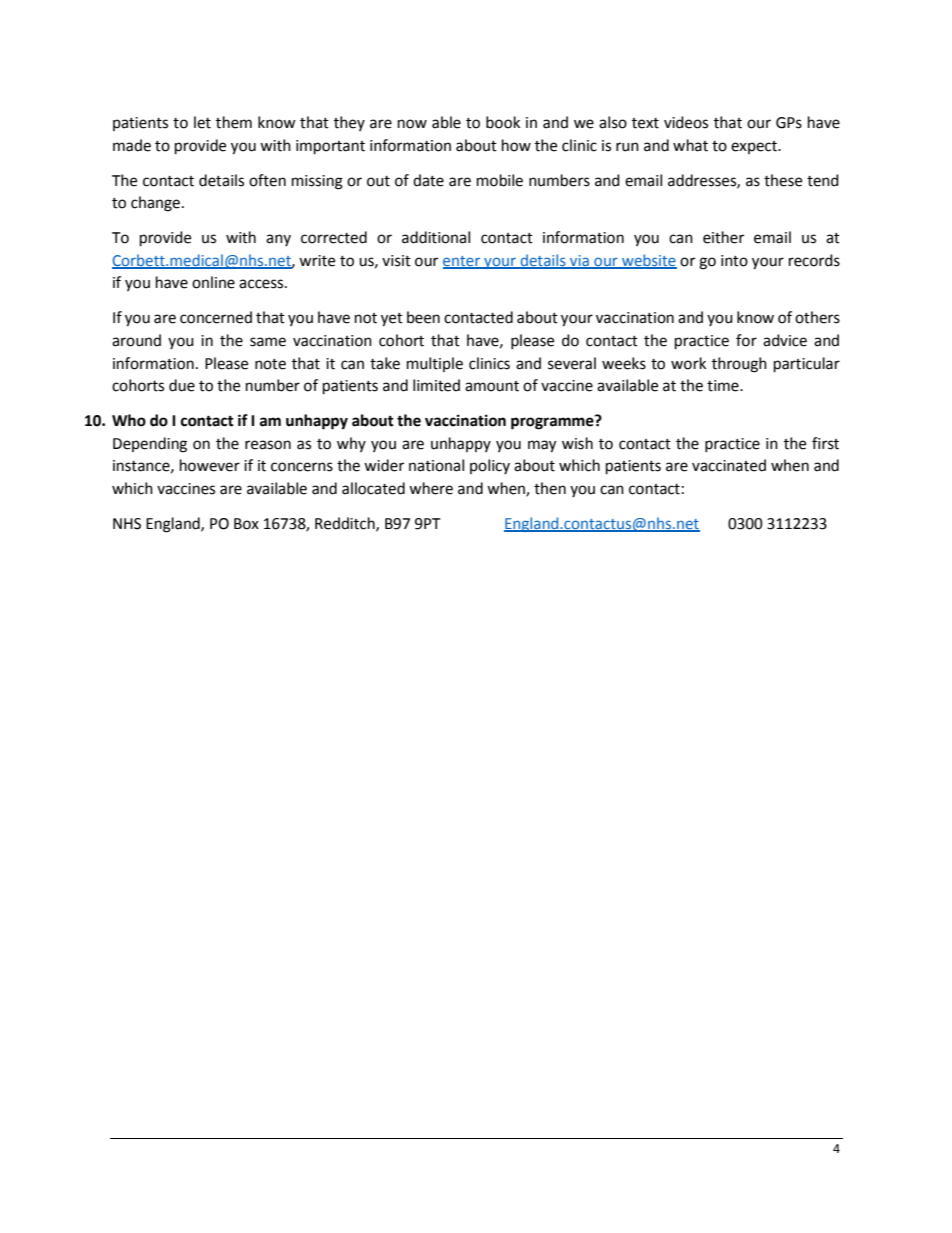  I want to click on time, so click(724, 386).
